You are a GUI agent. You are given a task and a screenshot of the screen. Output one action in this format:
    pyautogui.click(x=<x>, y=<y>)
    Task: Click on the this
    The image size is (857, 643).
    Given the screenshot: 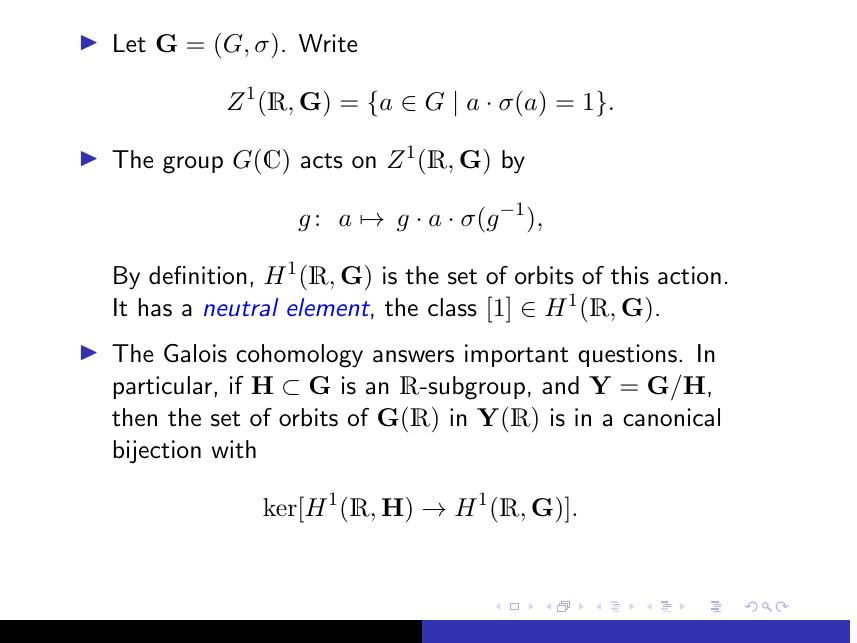 What is the action you would take?
    pyautogui.click(x=630, y=275)
